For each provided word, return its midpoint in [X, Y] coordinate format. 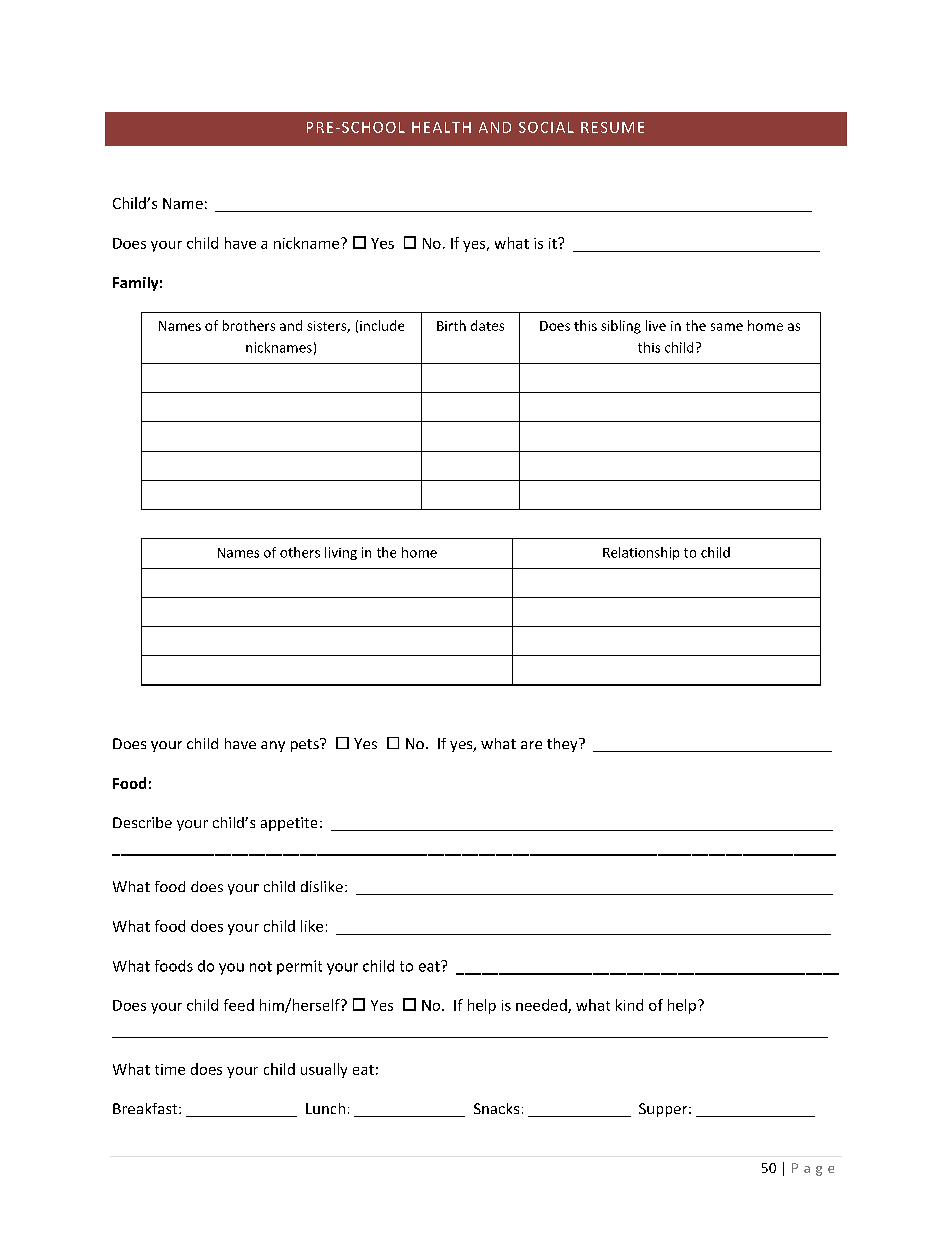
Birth [451, 325]
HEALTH [441, 127]
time [170, 1069]
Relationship [641, 553]
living [341, 553]
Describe [142, 822]
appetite [289, 824]
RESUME [612, 127]
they [563, 745]
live [656, 325]
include [382, 325]
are [531, 745]
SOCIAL [546, 127]
